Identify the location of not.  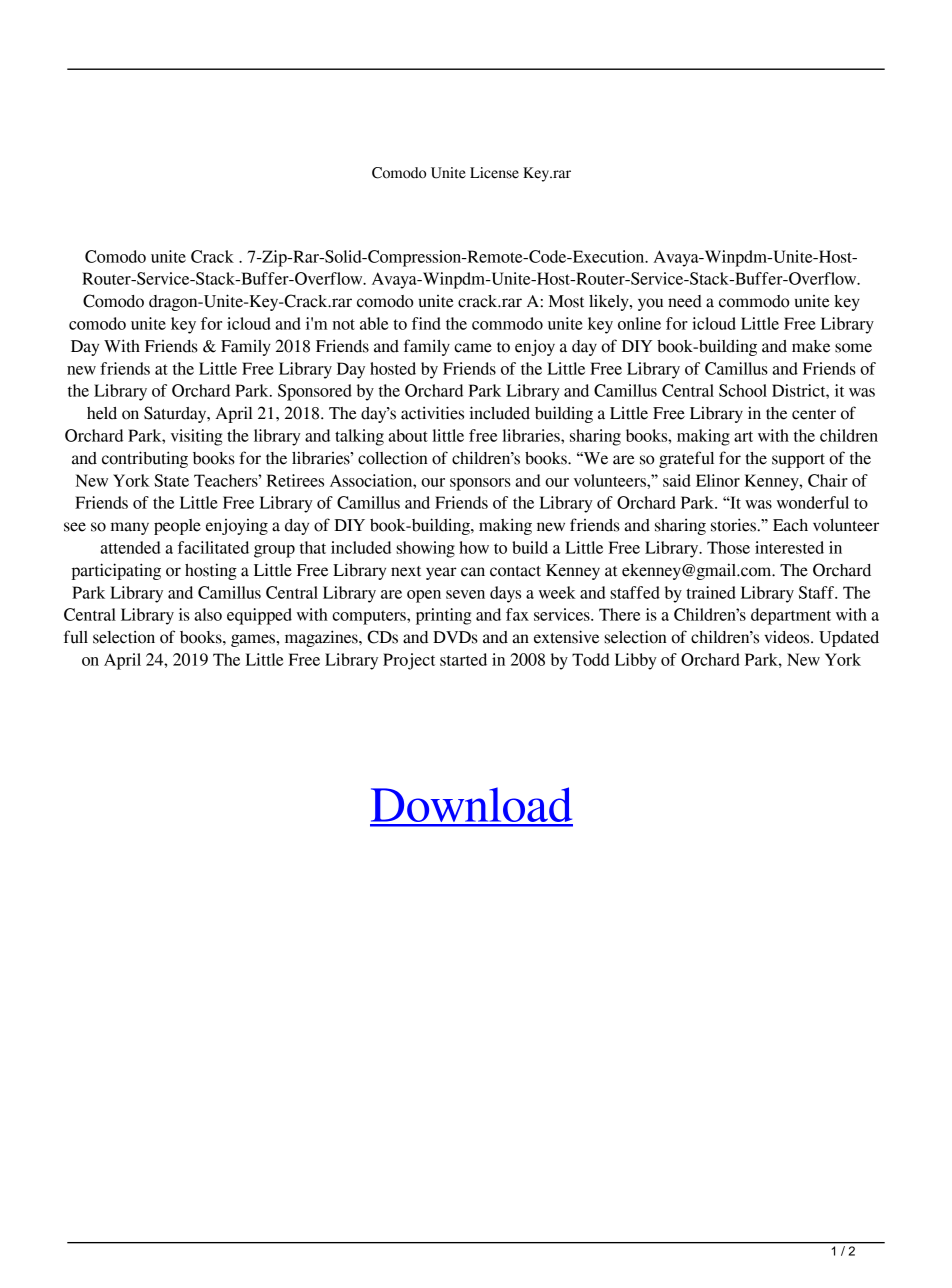
(343, 324).
